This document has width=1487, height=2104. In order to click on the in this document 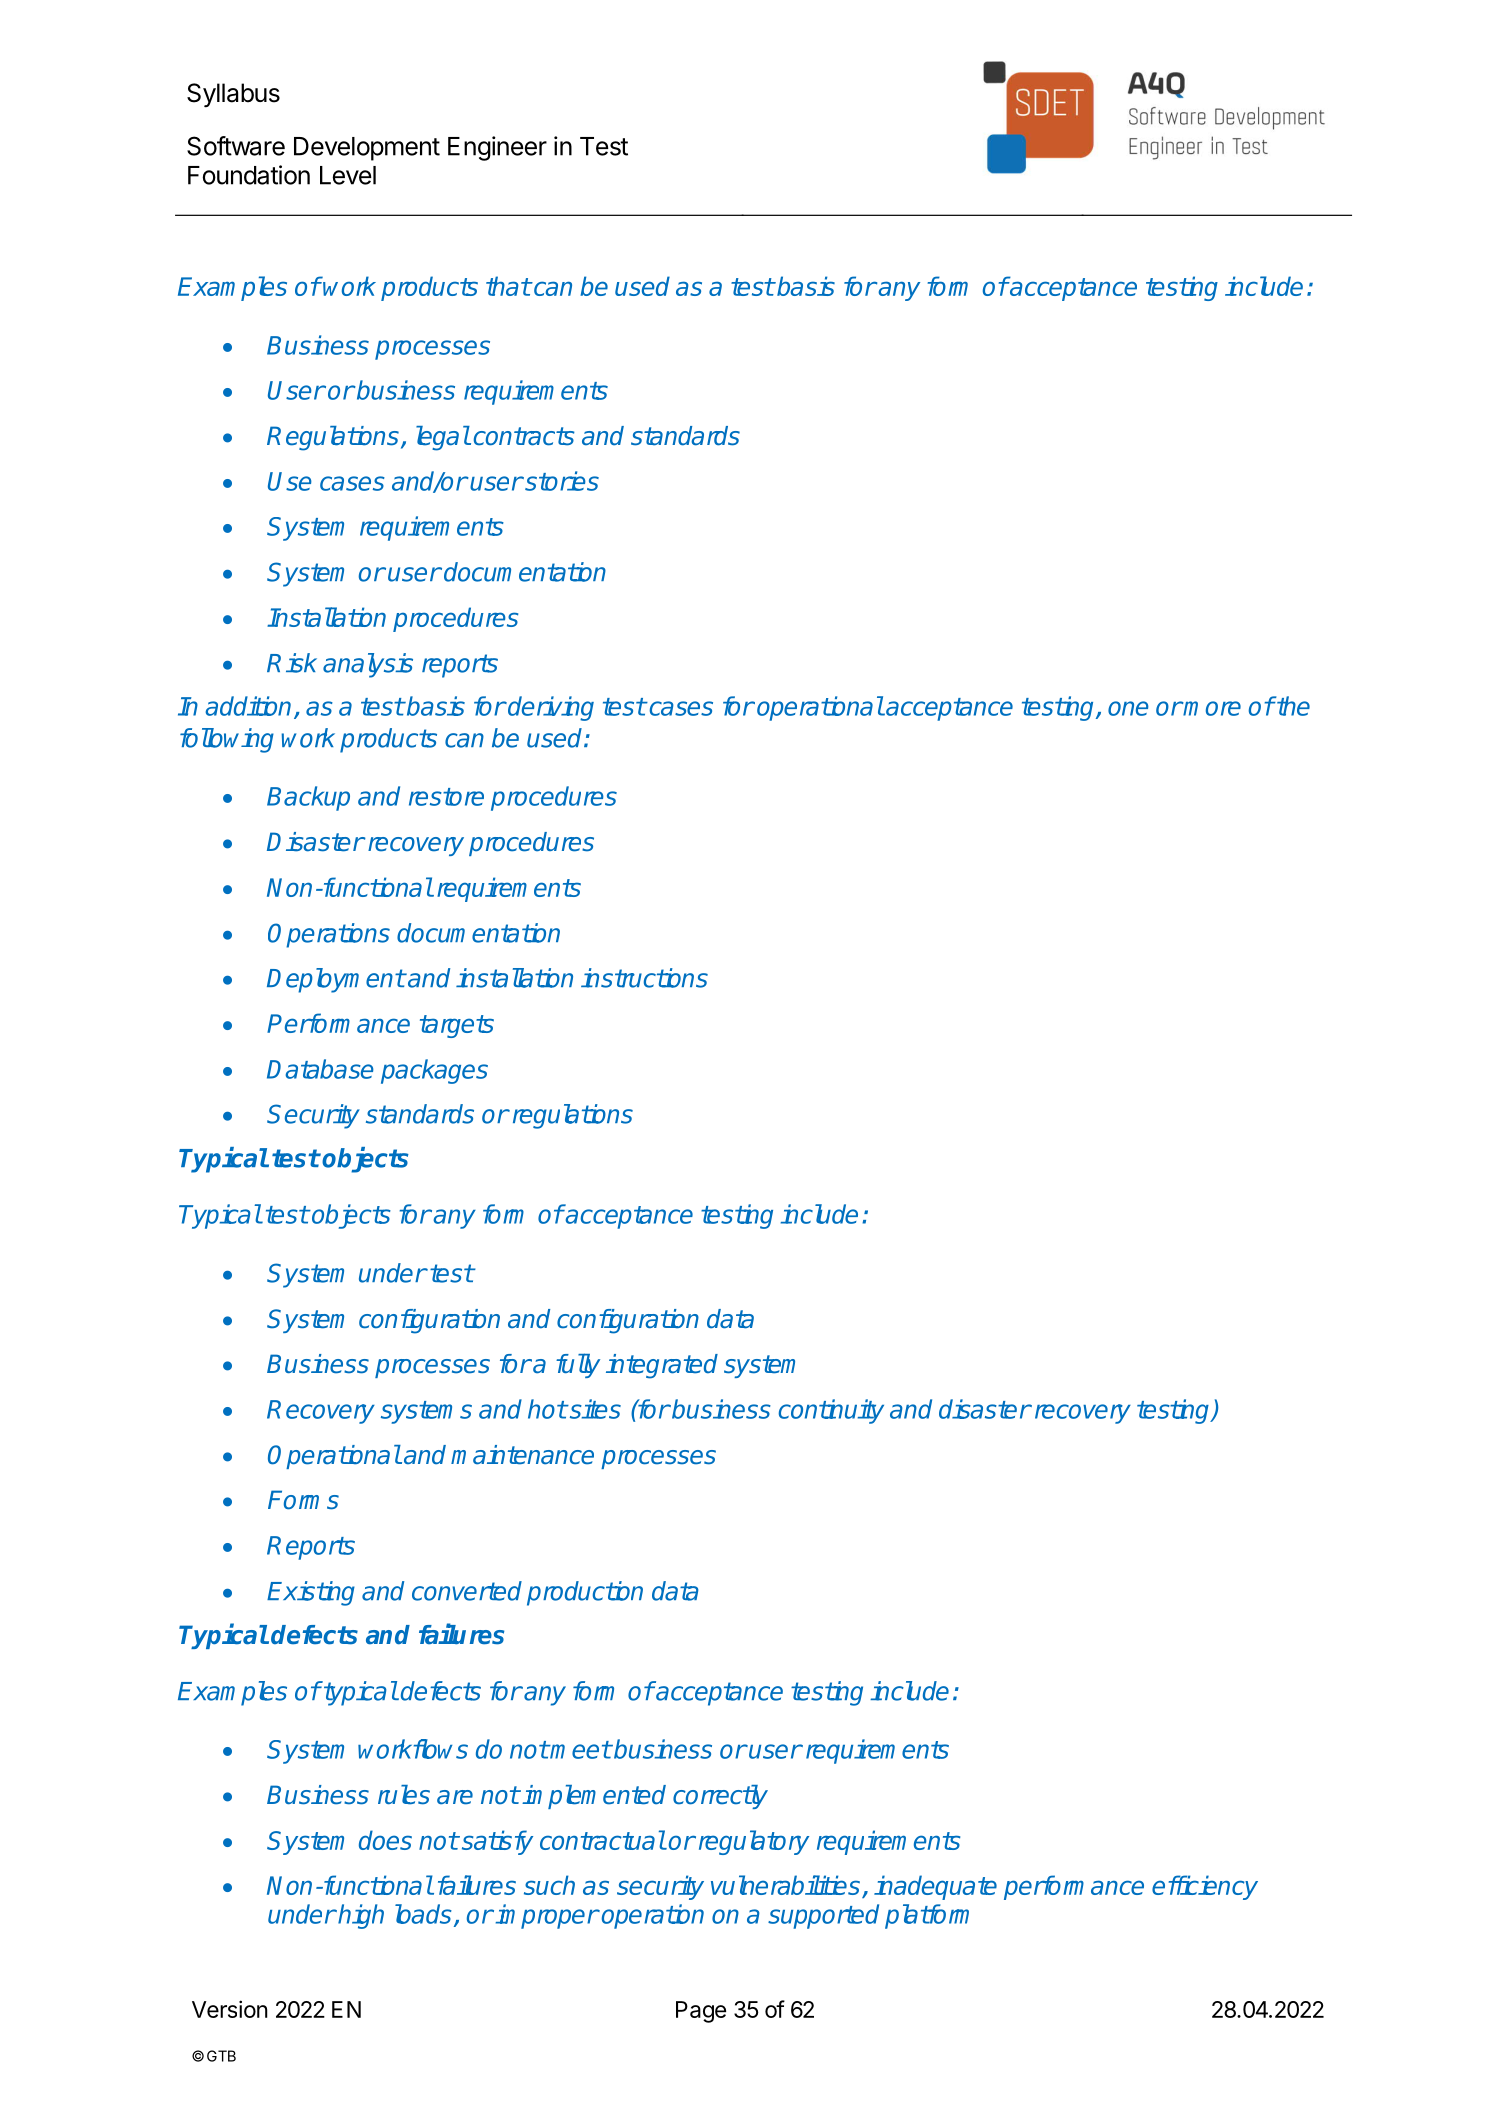, I will do `click(1292, 706)`.
